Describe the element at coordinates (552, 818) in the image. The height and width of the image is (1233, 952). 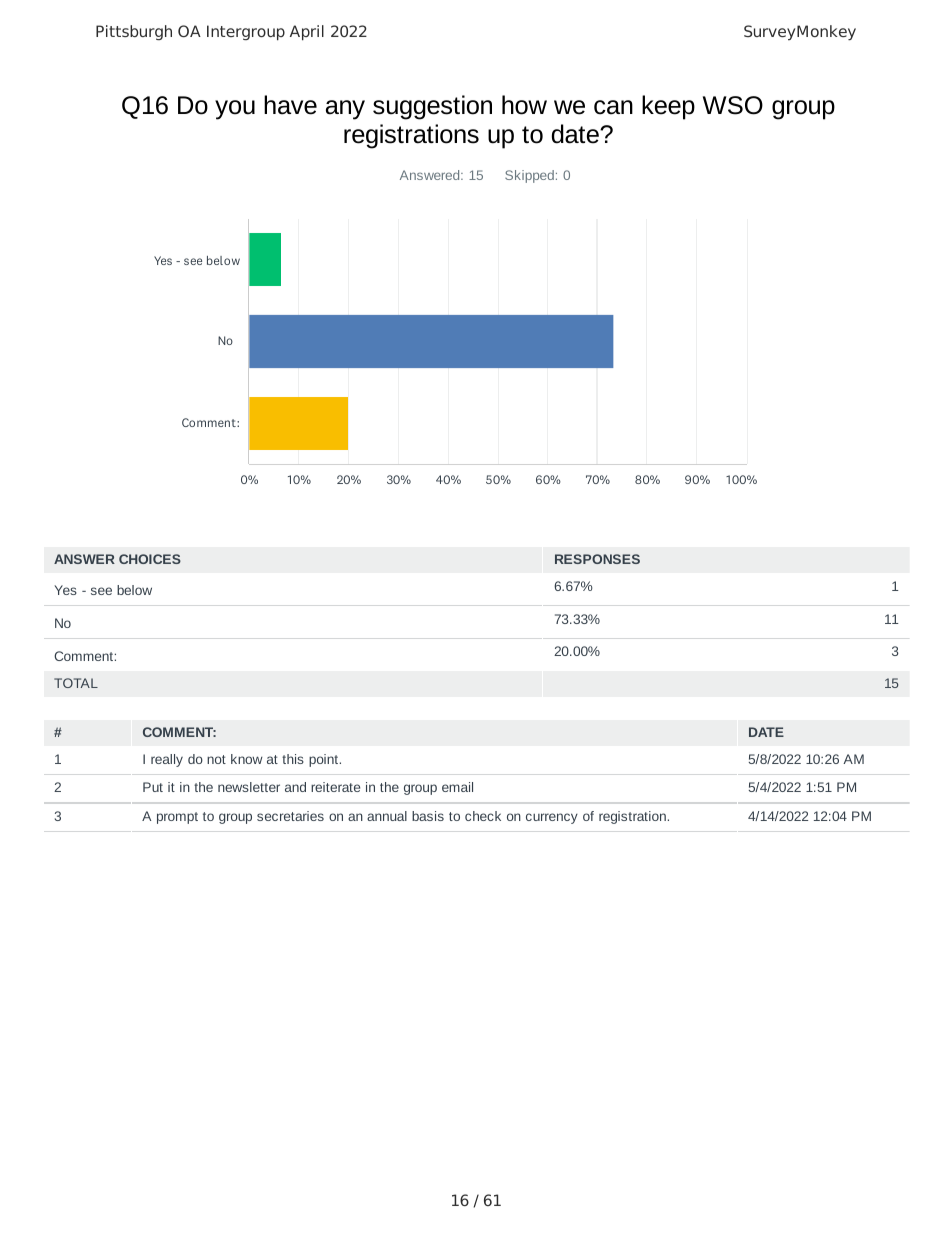
I see `currency` at that location.
